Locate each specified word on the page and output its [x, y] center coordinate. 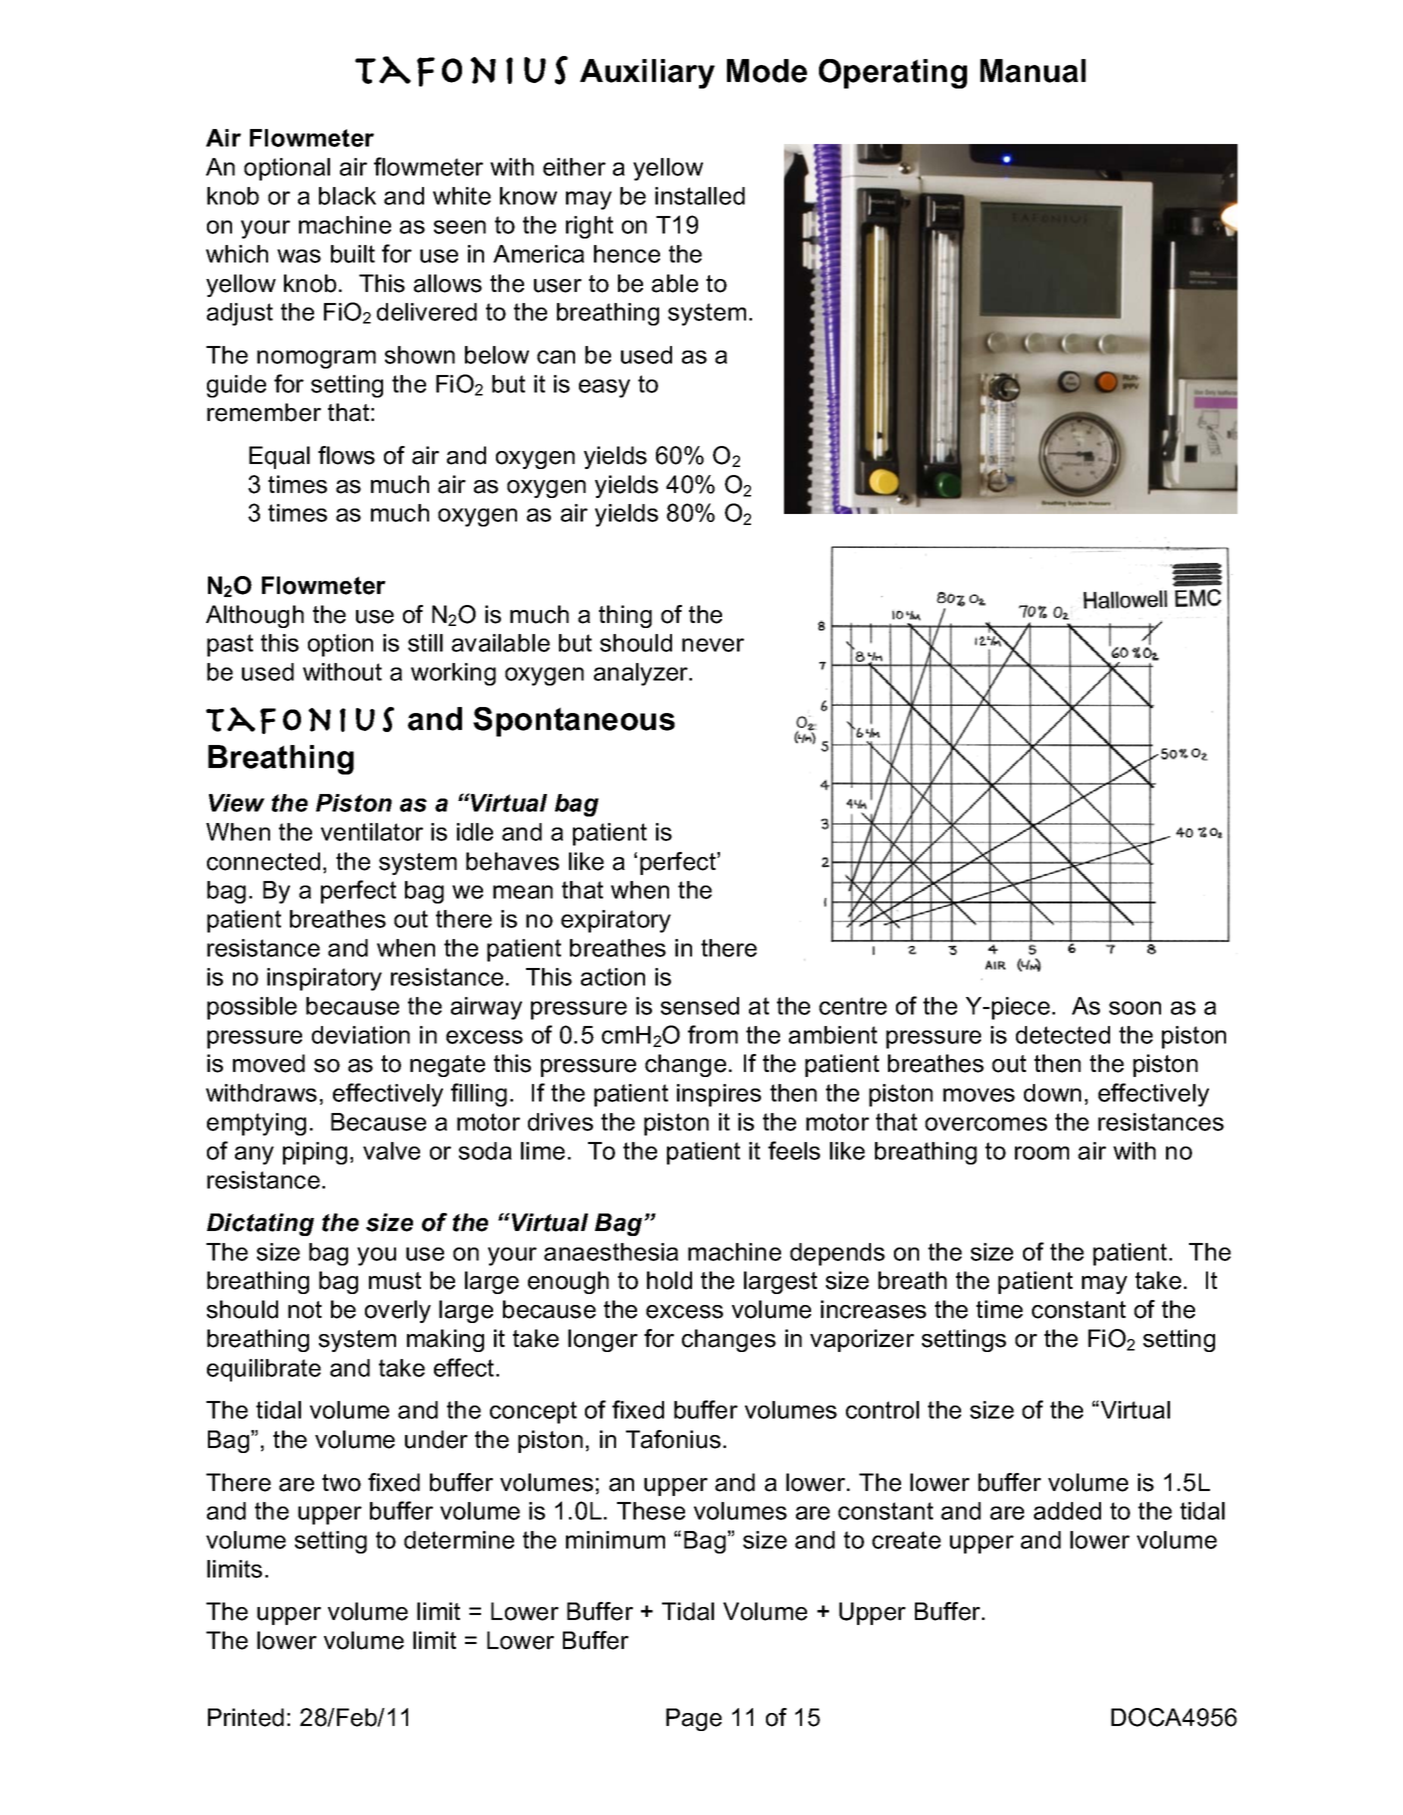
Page [694, 1719]
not [305, 1310]
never [713, 645]
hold [669, 1280]
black [347, 196]
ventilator [372, 832]
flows [346, 455]
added [1067, 1511]
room [1042, 1153]
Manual [1033, 71]
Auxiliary [647, 74]
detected [1063, 1035]
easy [604, 388]
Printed [246, 1717]
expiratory [616, 921]
